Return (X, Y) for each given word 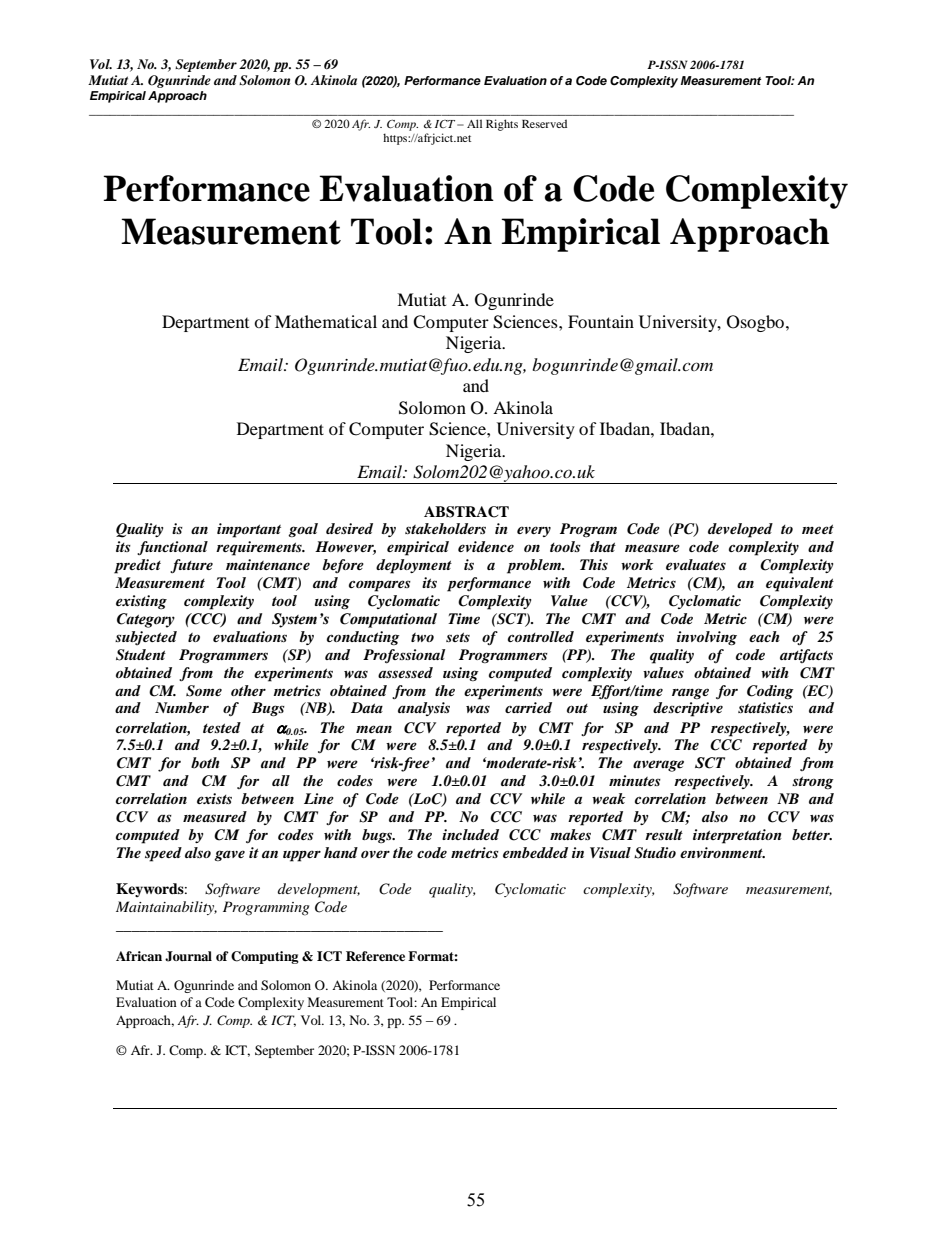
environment (722, 852)
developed (740, 530)
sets (458, 637)
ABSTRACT (466, 512)
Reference (375, 956)
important (249, 530)
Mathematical (326, 321)
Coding (770, 692)
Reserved (544, 123)
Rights (502, 125)
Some (204, 691)
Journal (188, 956)
